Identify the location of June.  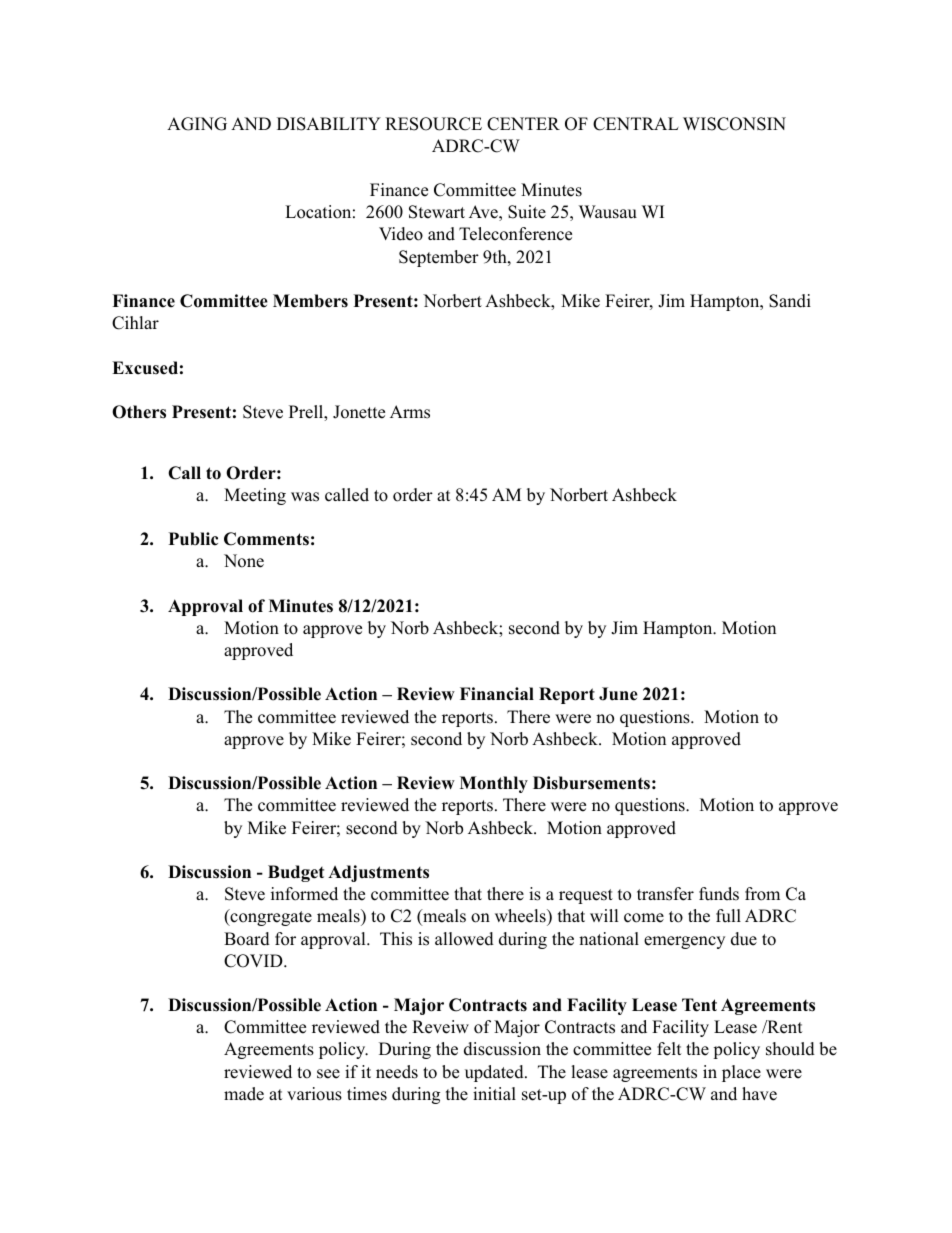
(618, 694).
